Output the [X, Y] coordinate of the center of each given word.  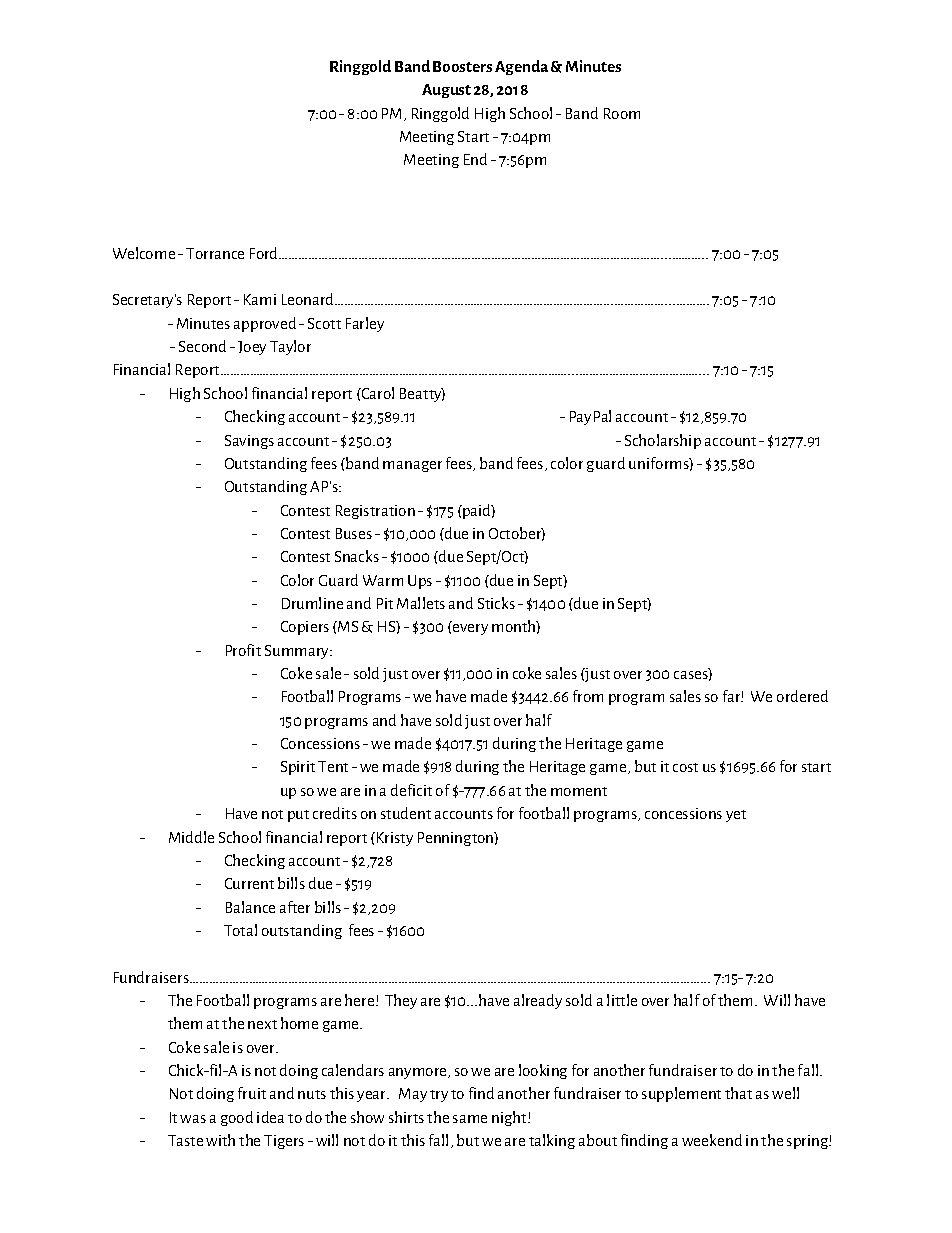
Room [622, 113]
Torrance [215, 253]
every [470, 629]
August [446, 91]
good [237, 1118]
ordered [802, 696]
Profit [243, 650]
